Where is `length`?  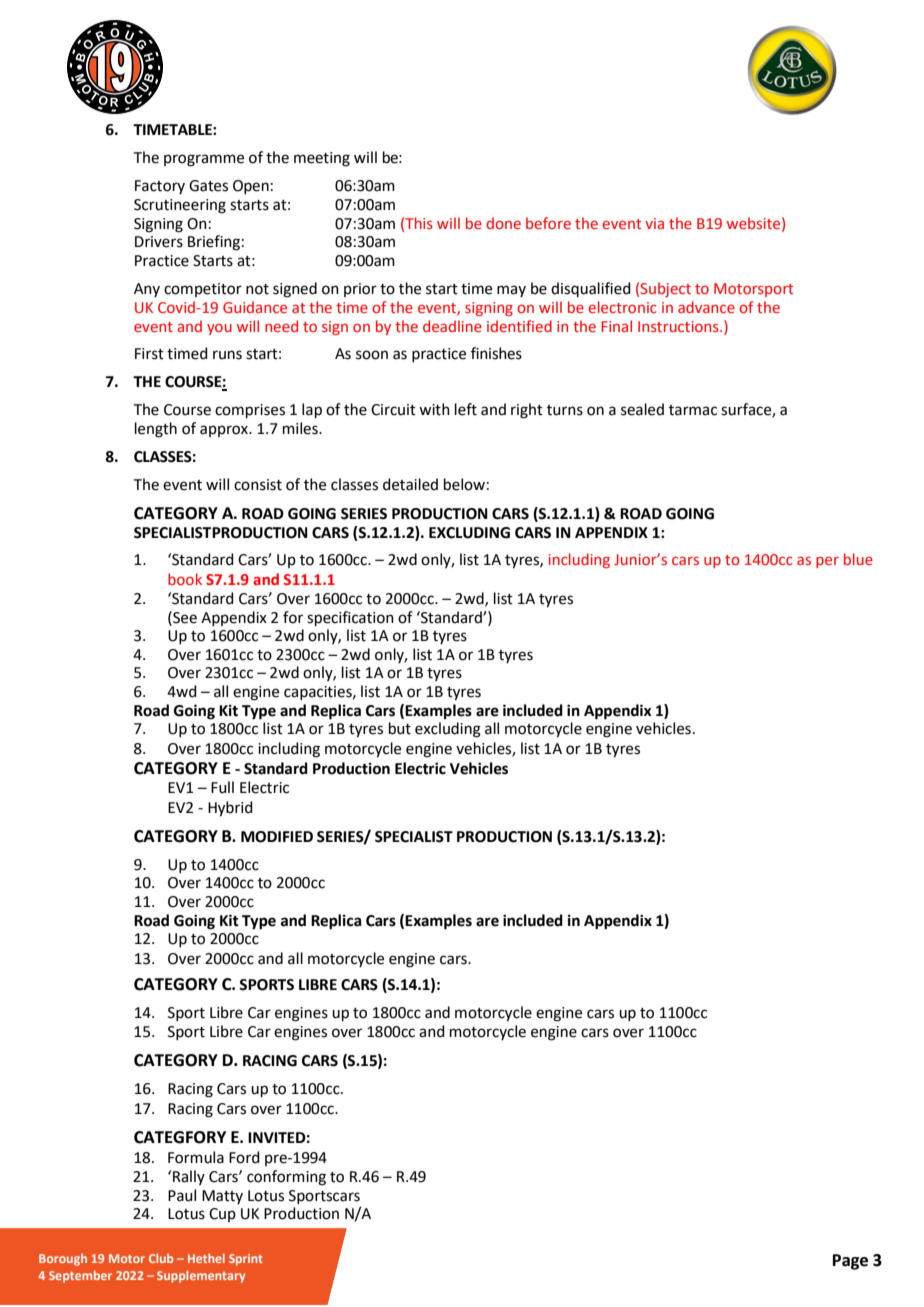
length is located at coordinates (156, 430).
